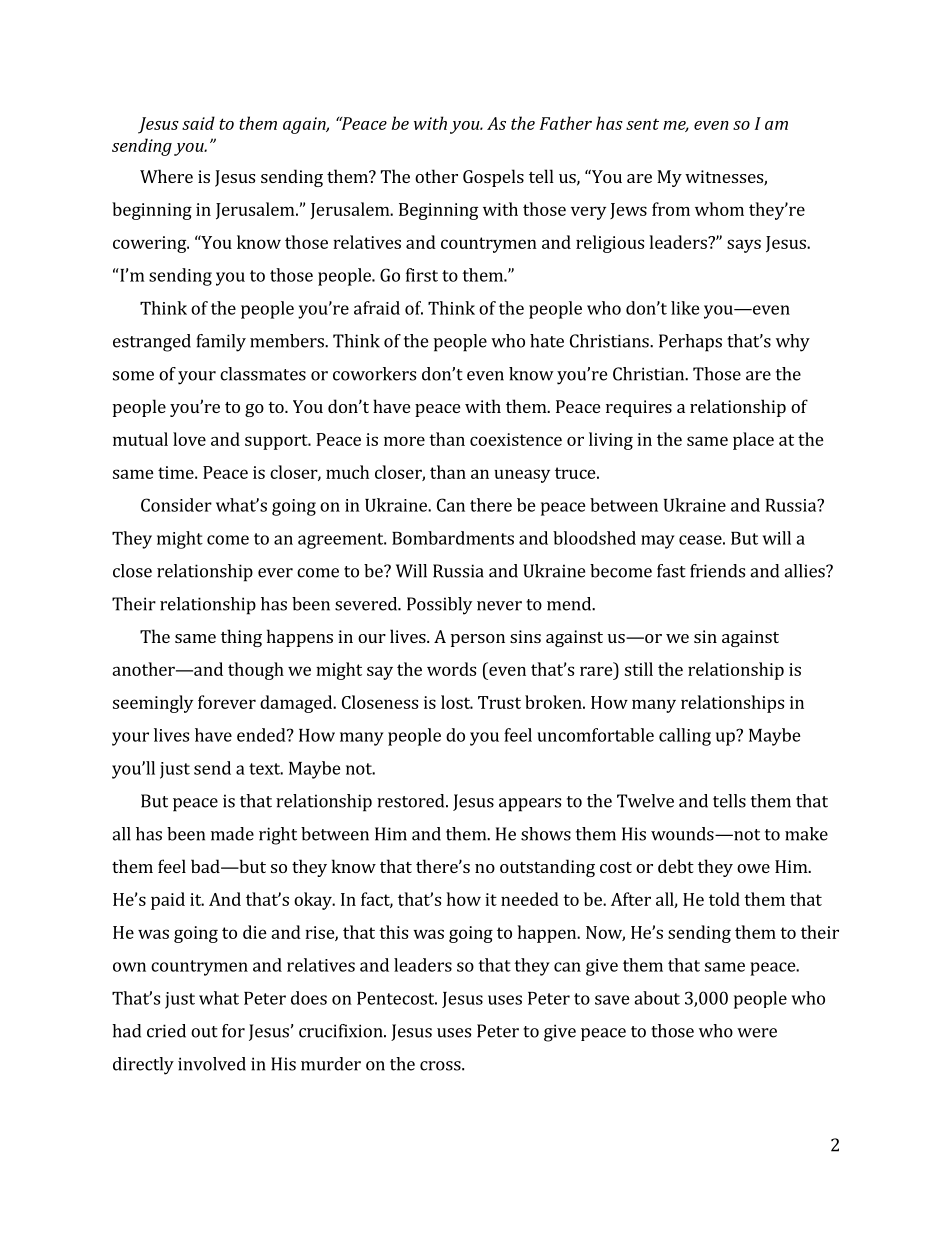  Describe the element at coordinates (262, 735) in the screenshot. I see `ended` at that location.
